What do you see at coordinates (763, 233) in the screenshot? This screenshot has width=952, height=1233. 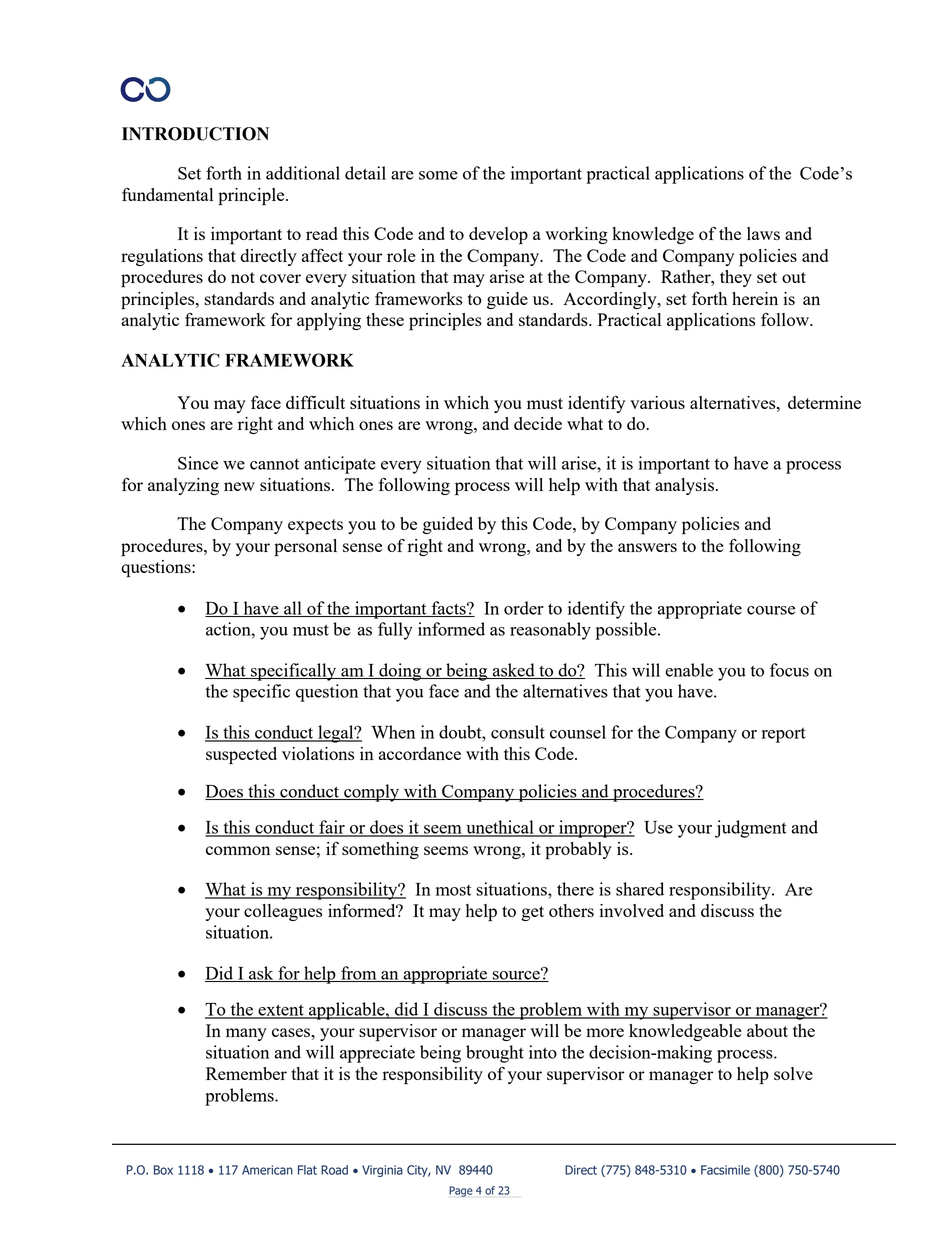 I see `laws` at bounding box center [763, 233].
